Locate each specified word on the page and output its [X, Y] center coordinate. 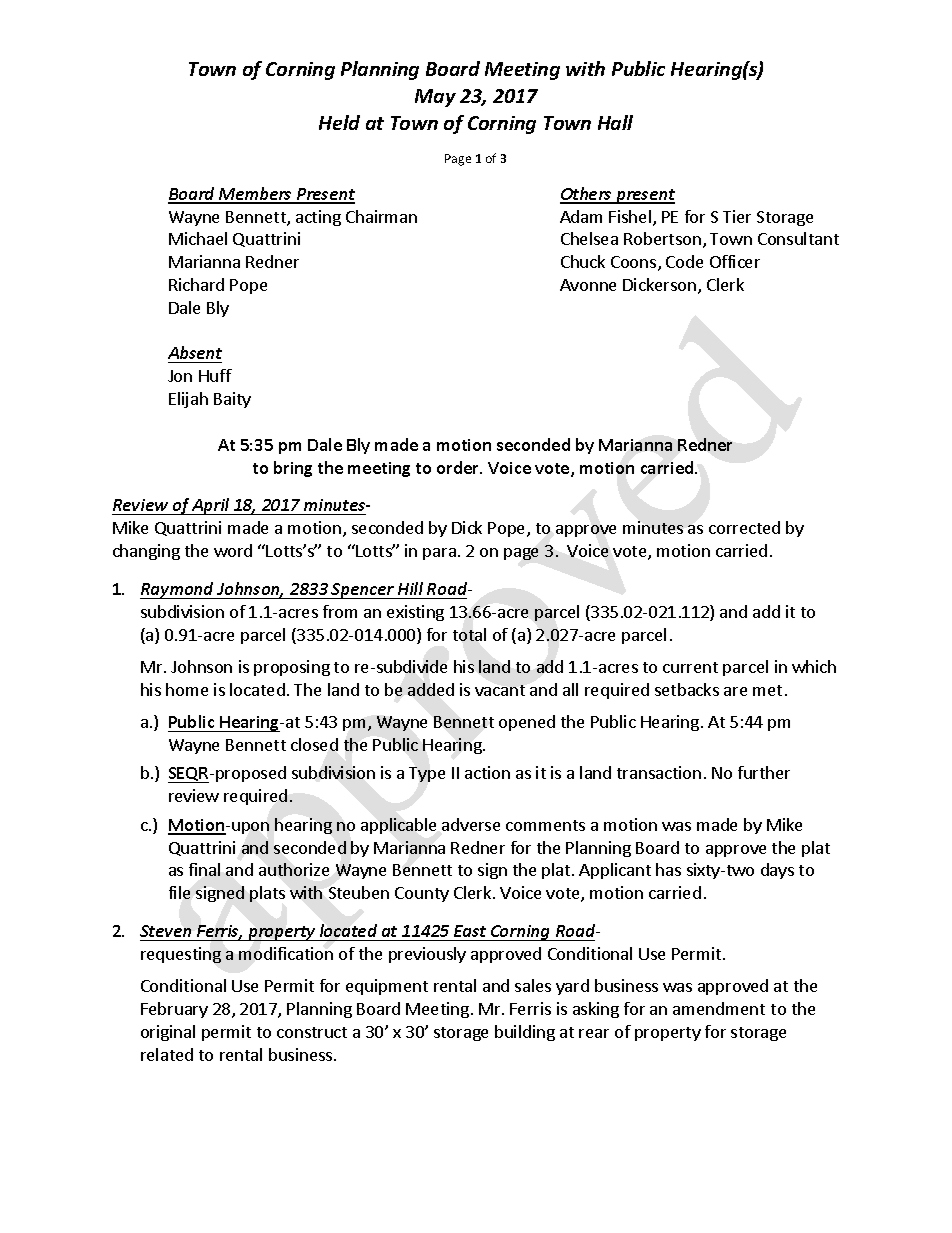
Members [255, 195]
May [435, 98]
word [233, 550]
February [174, 1010]
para [439, 554]
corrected [744, 527]
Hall [615, 122]
